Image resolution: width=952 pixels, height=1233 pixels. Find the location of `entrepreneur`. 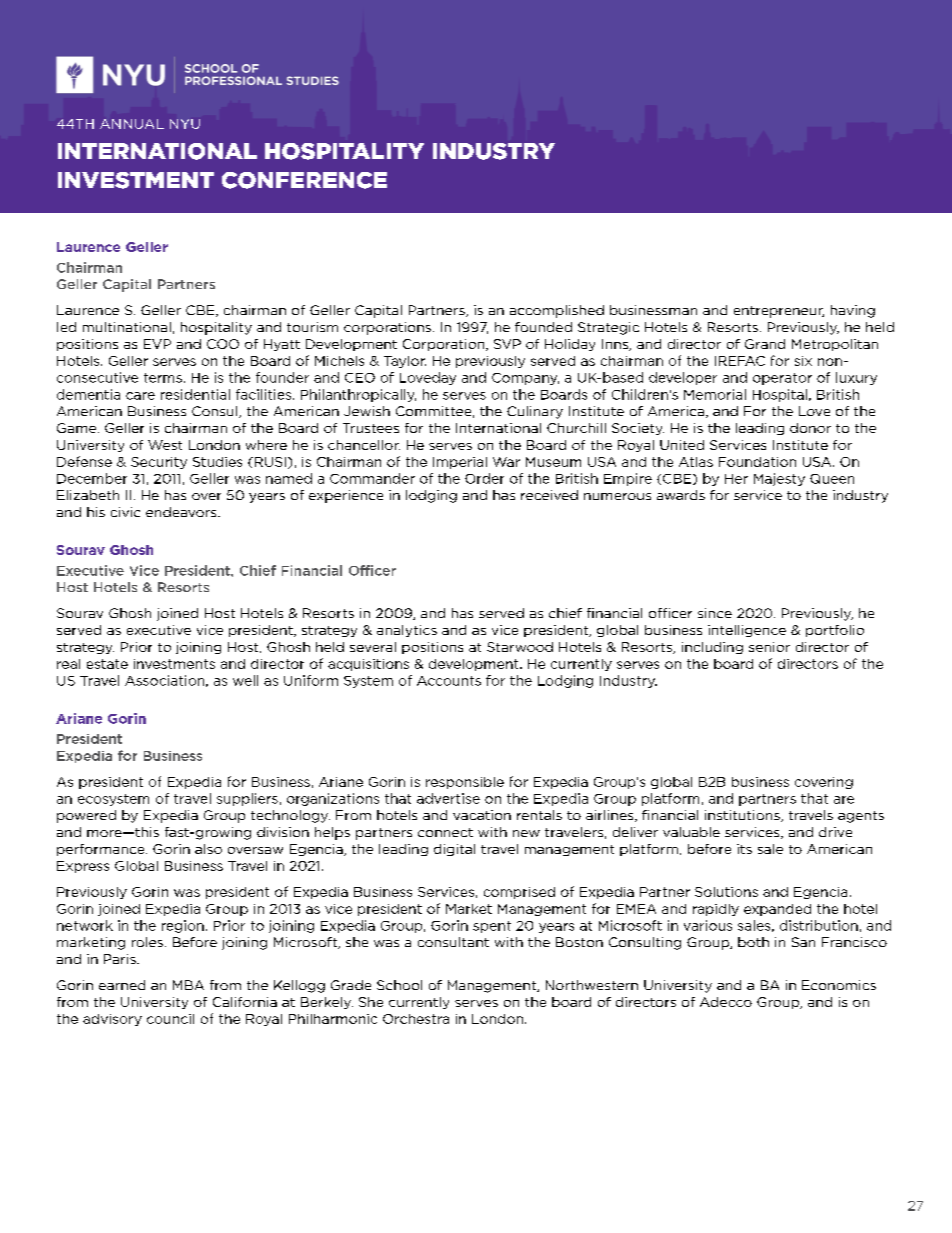

entrepreneur is located at coordinates (779, 312).
